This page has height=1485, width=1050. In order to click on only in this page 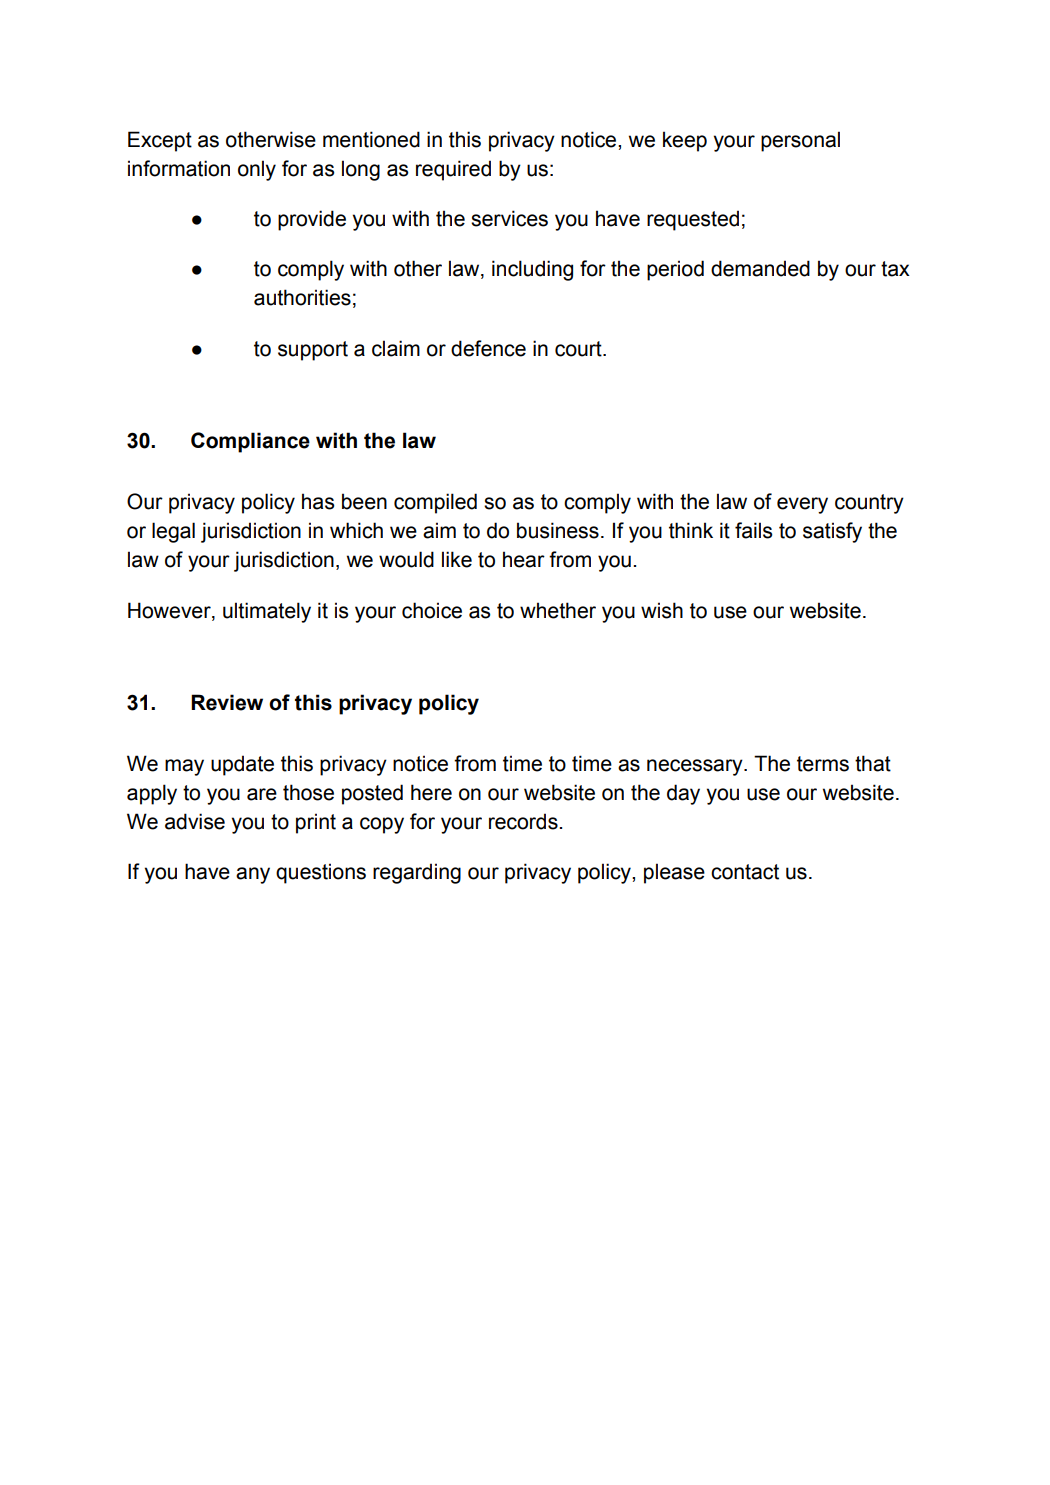, I will do `click(257, 170)`.
